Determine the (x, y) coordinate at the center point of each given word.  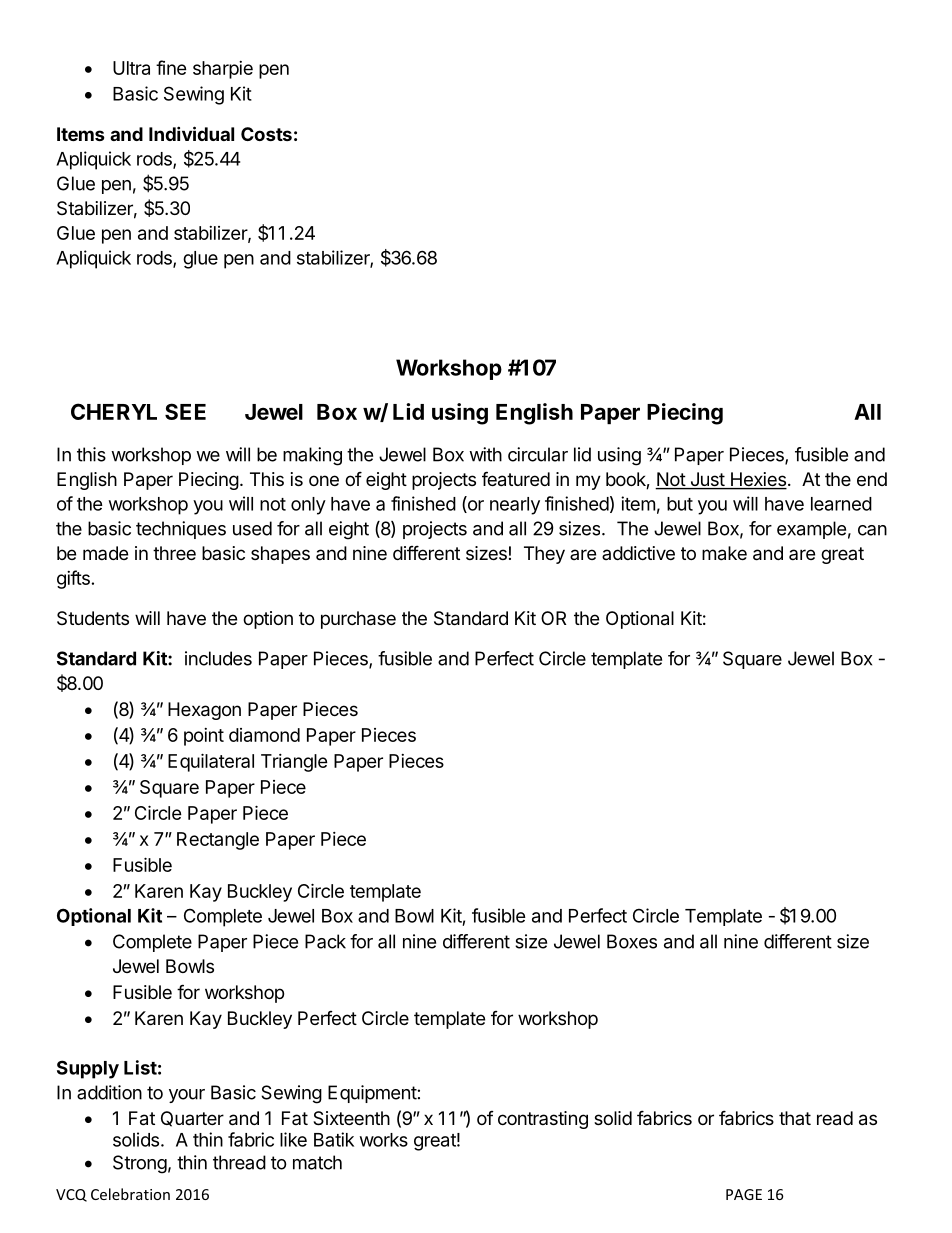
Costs (266, 134)
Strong (140, 1164)
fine (171, 67)
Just (707, 480)
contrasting (543, 1120)
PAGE (744, 1194)
